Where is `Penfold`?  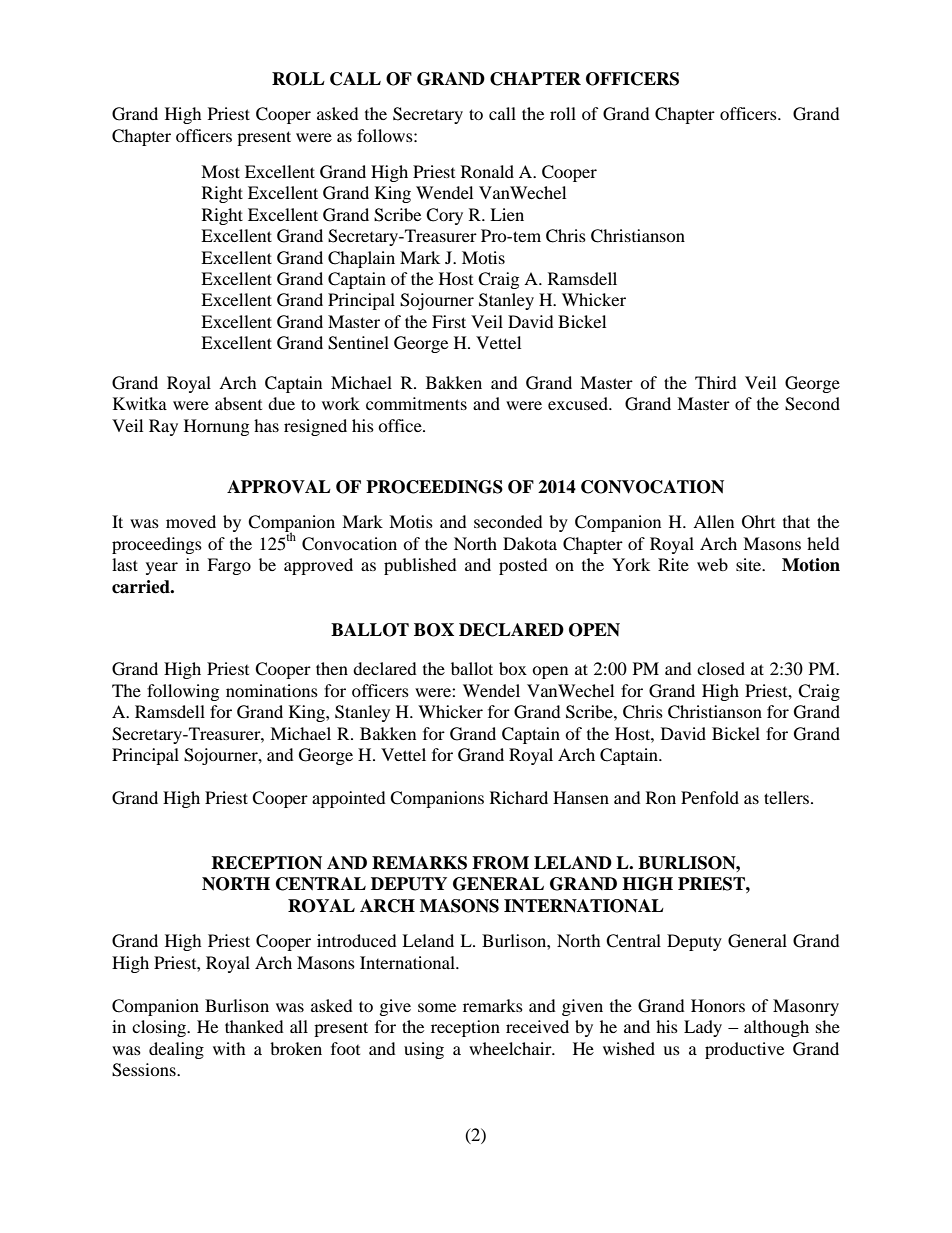 Penfold is located at coordinates (710, 797).
